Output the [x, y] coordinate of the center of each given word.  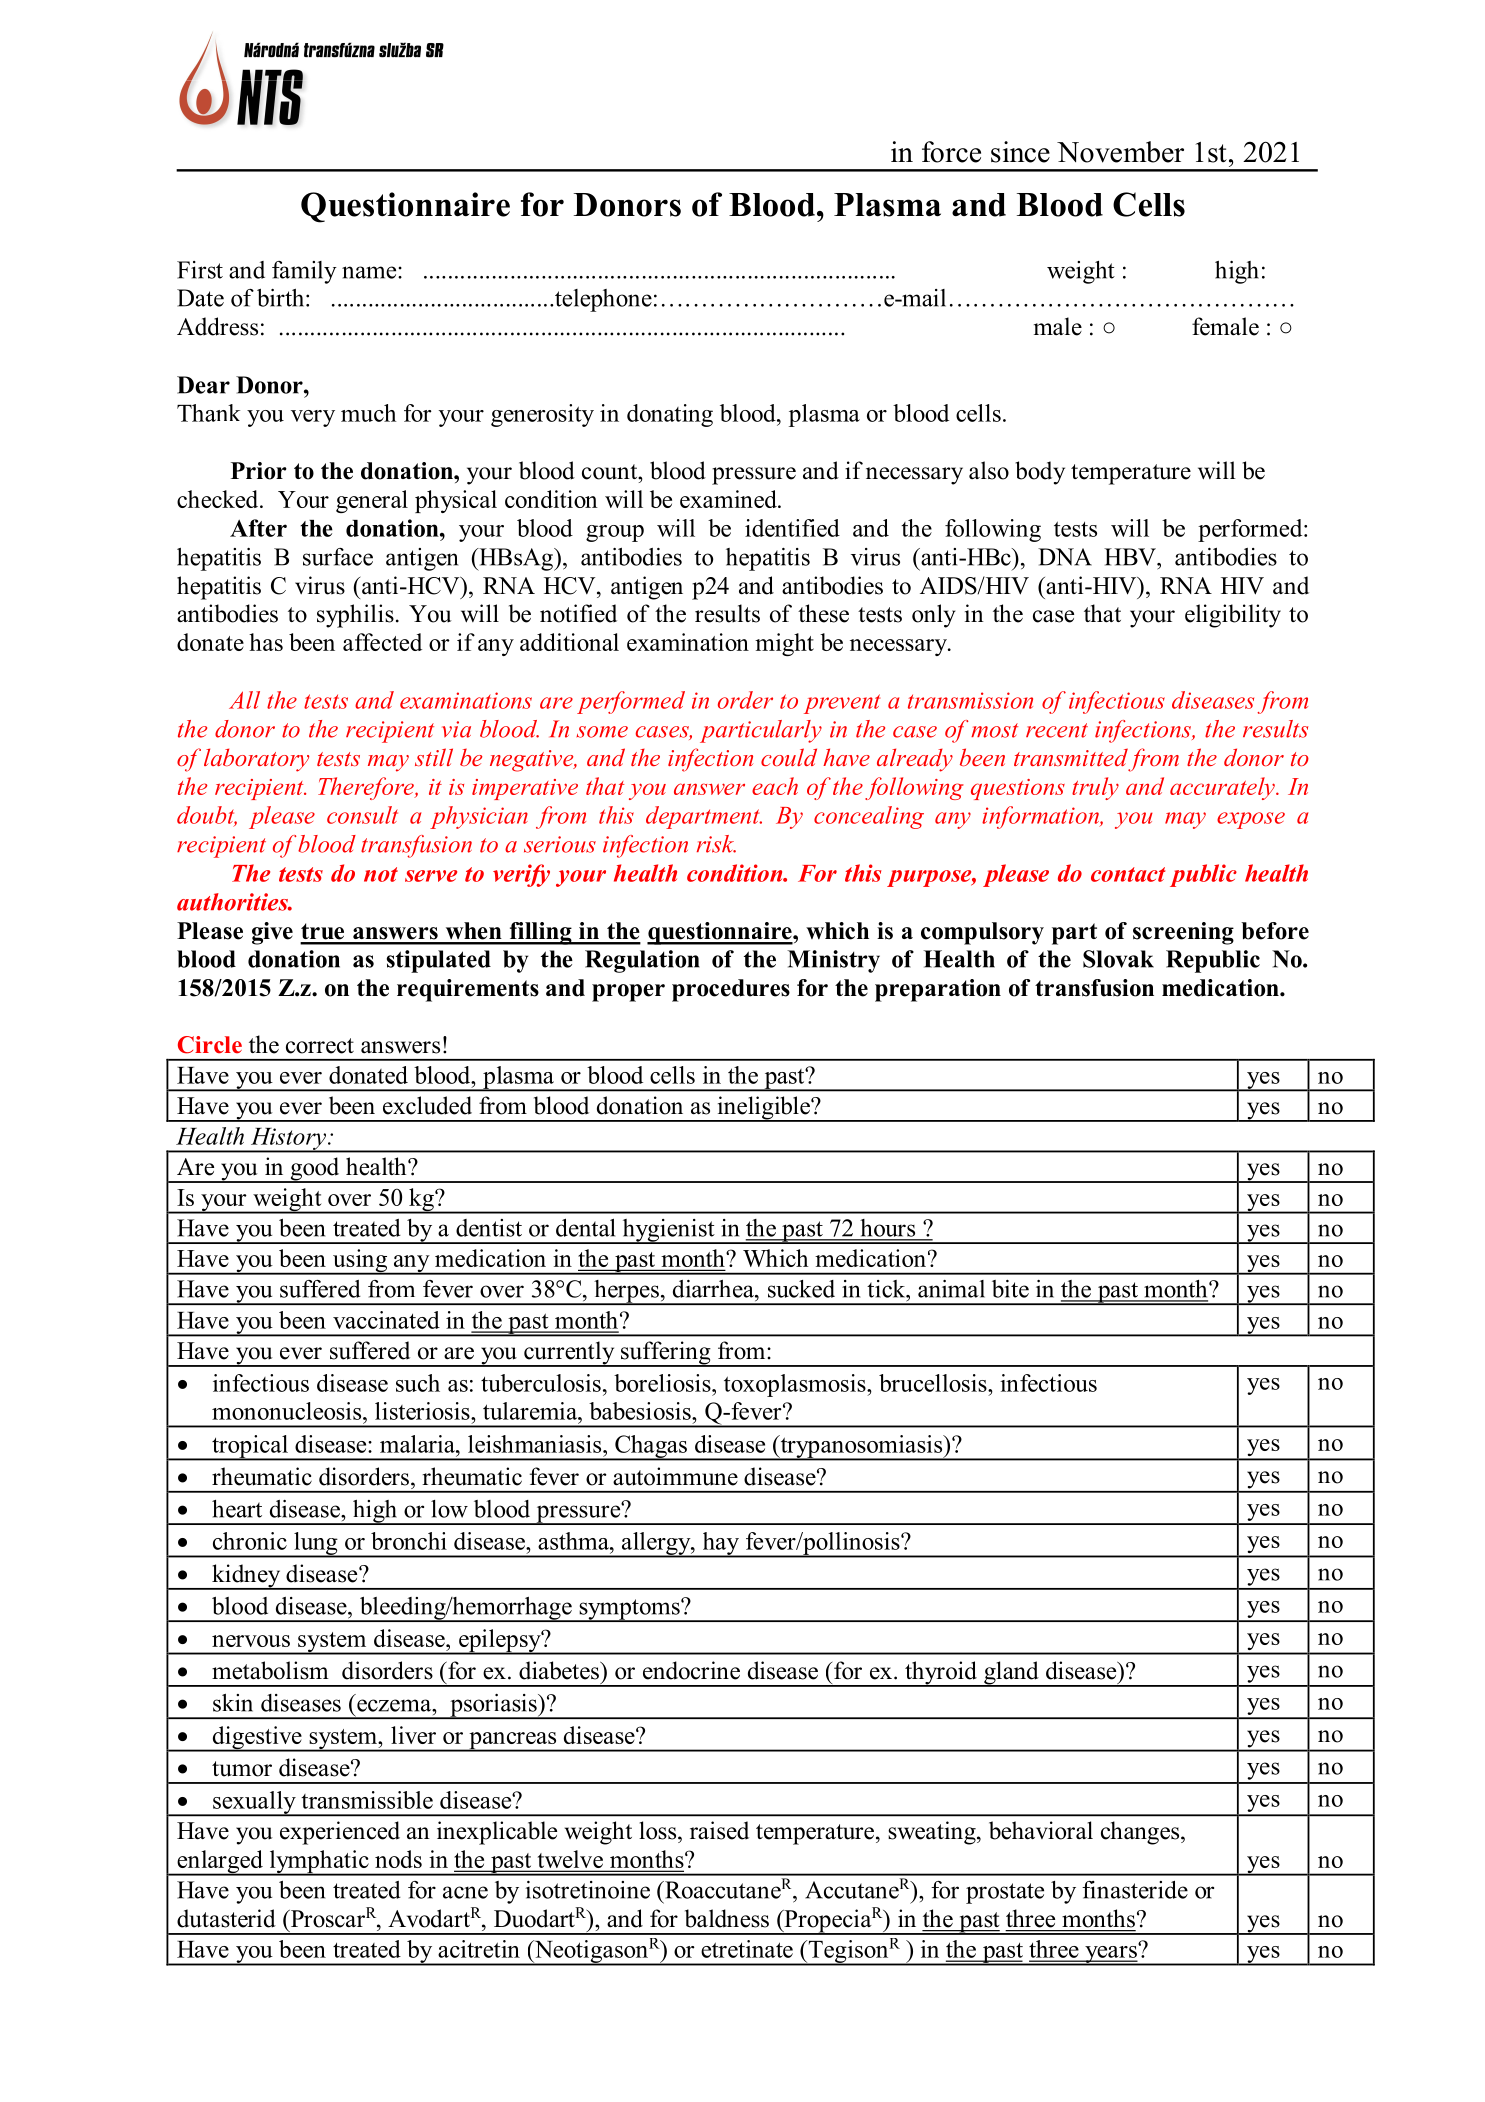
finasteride [1135, 1890]
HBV [1131, 557]
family [304, 272]
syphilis [355, 616]
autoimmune [675, 1476]
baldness [727, 1918]
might [784, 644]
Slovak [1118, 959]
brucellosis [934, 1383]
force [951, 152]
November [1120, 152]
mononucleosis [288, 1411]
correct [320, 1046]
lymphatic [319, 1863]
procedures [731, 990]
